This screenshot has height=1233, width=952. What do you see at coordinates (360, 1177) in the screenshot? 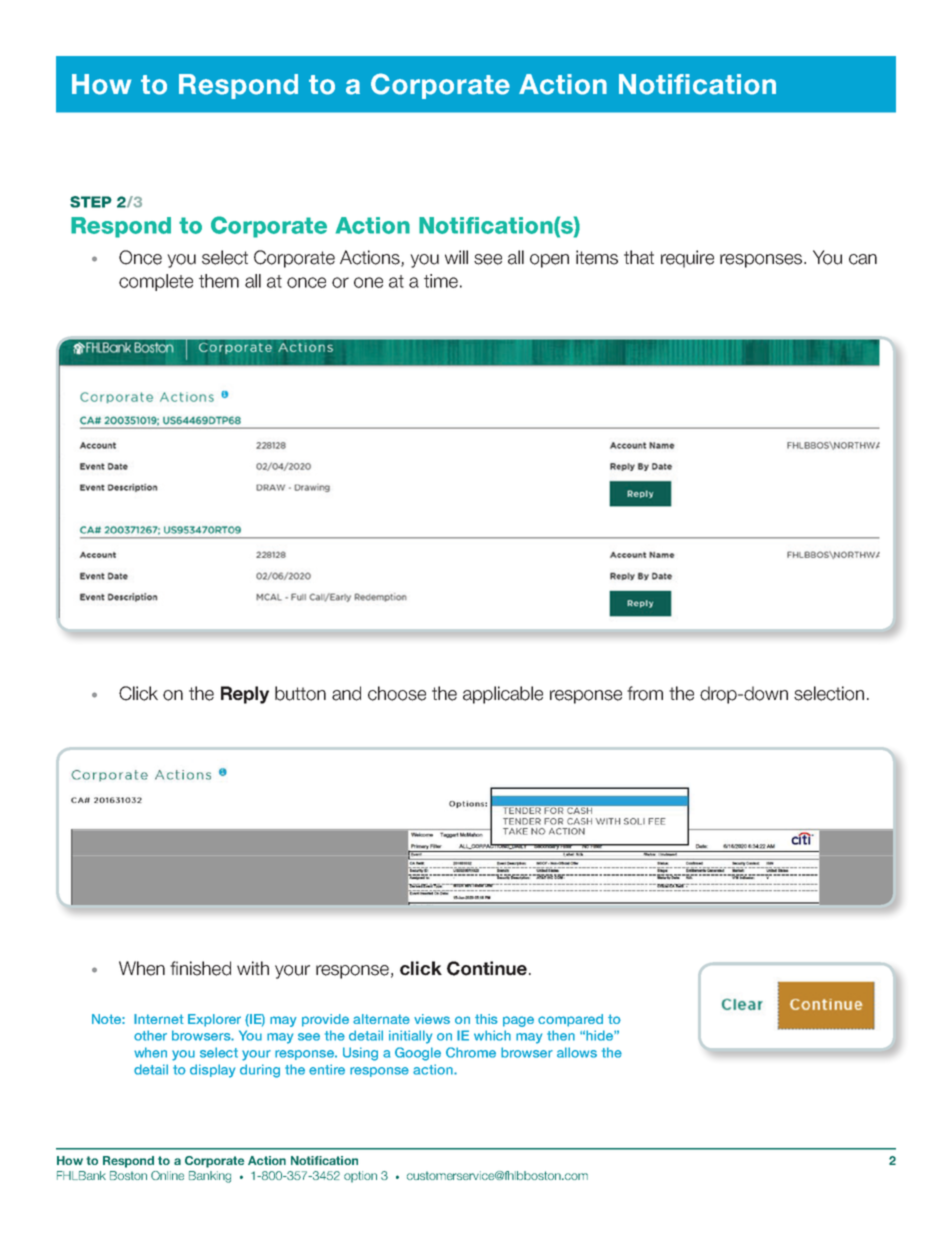
I see `option` at bounding box center [360, 1177].
